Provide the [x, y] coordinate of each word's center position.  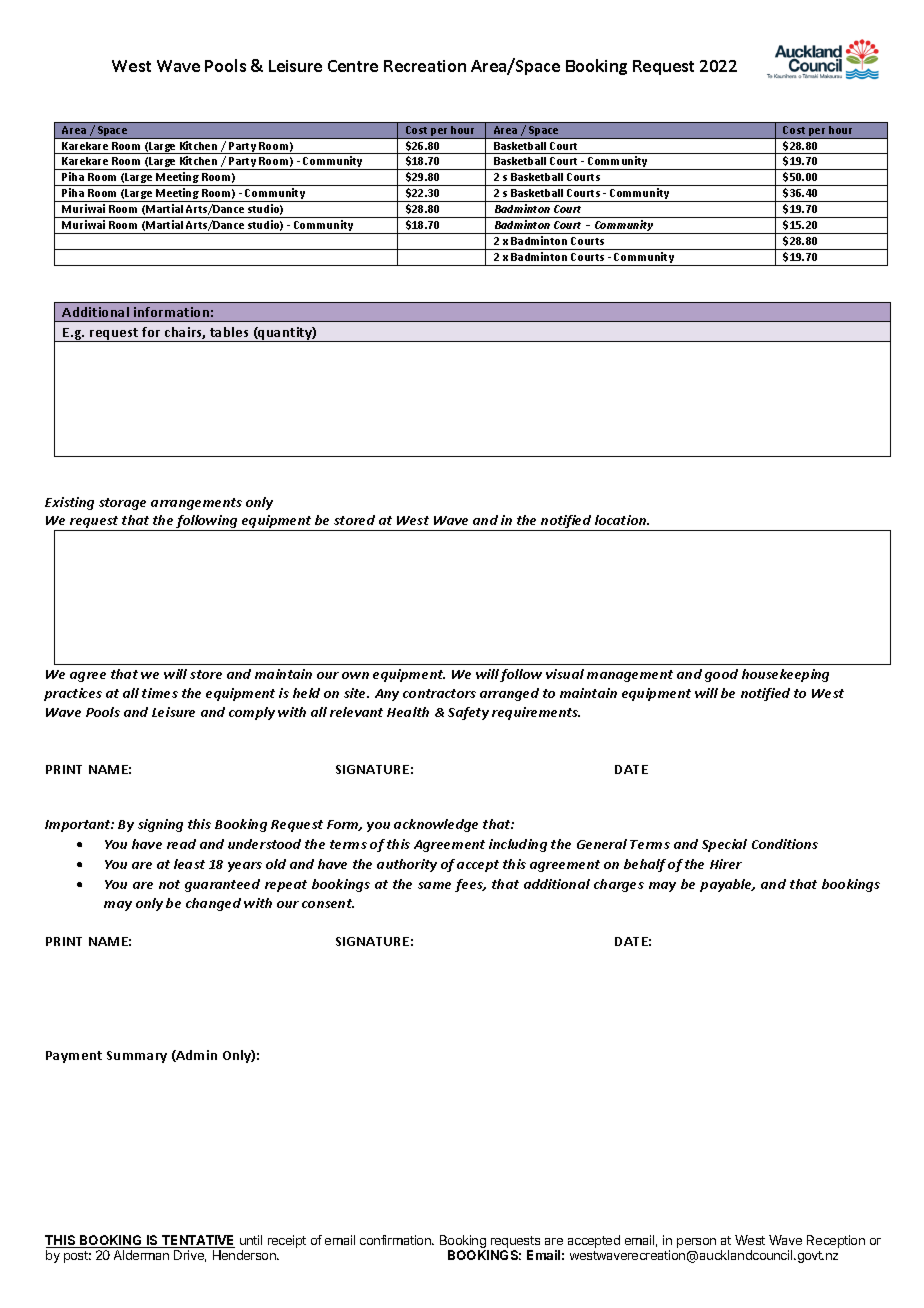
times [160, 693]
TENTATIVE [197, 1241]
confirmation [396, 1240]
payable [727, 885]
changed [213, 904]
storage [122, 504]
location [622, 520]
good [721, 675]
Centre [353, 66]
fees [470, 885]
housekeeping [785, 675]
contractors [439, 693]
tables [229, 332]
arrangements [196, 504]
